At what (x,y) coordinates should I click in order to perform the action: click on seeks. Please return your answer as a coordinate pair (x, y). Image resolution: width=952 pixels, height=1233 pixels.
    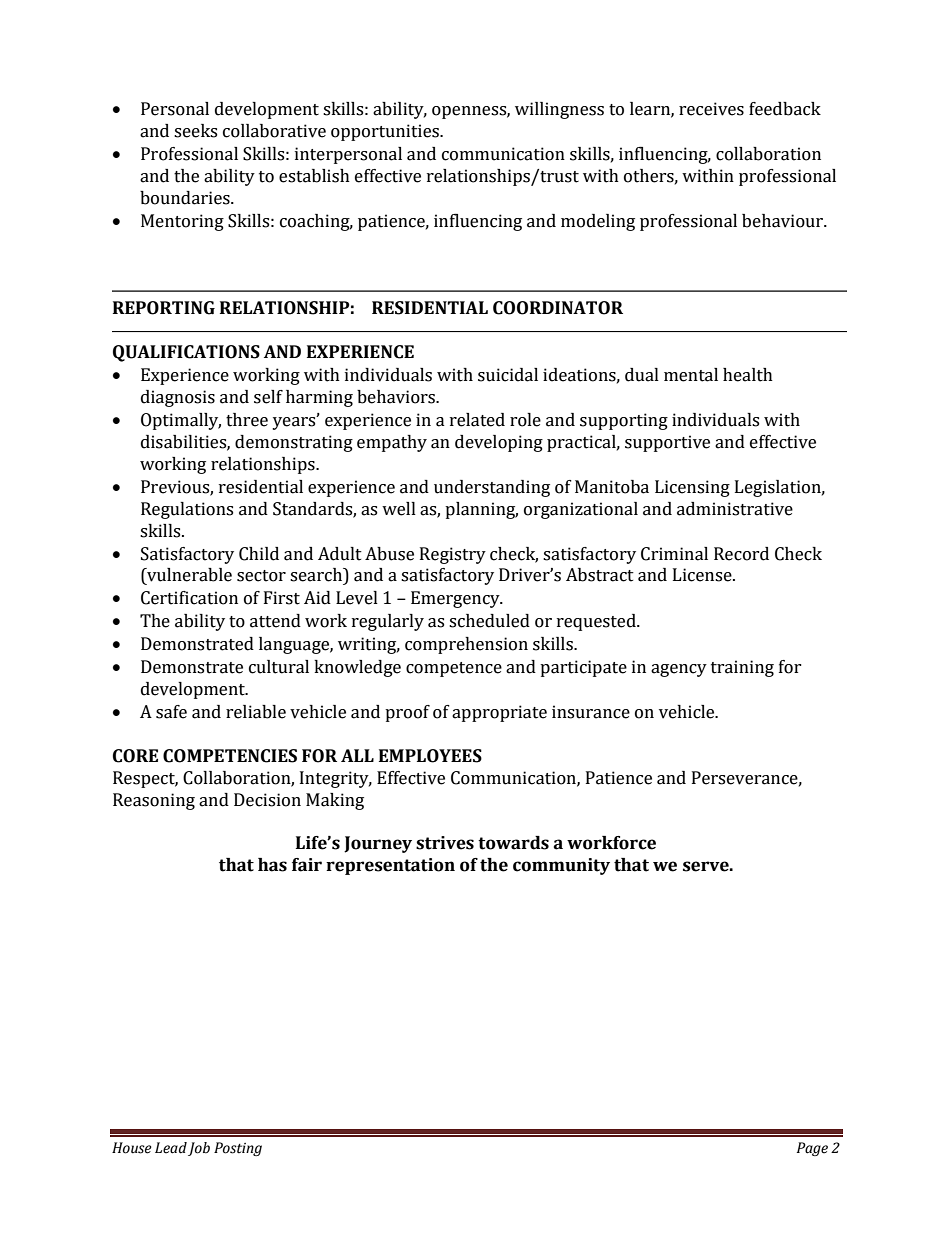
    Looking at the image, I should click on (195, 131).
